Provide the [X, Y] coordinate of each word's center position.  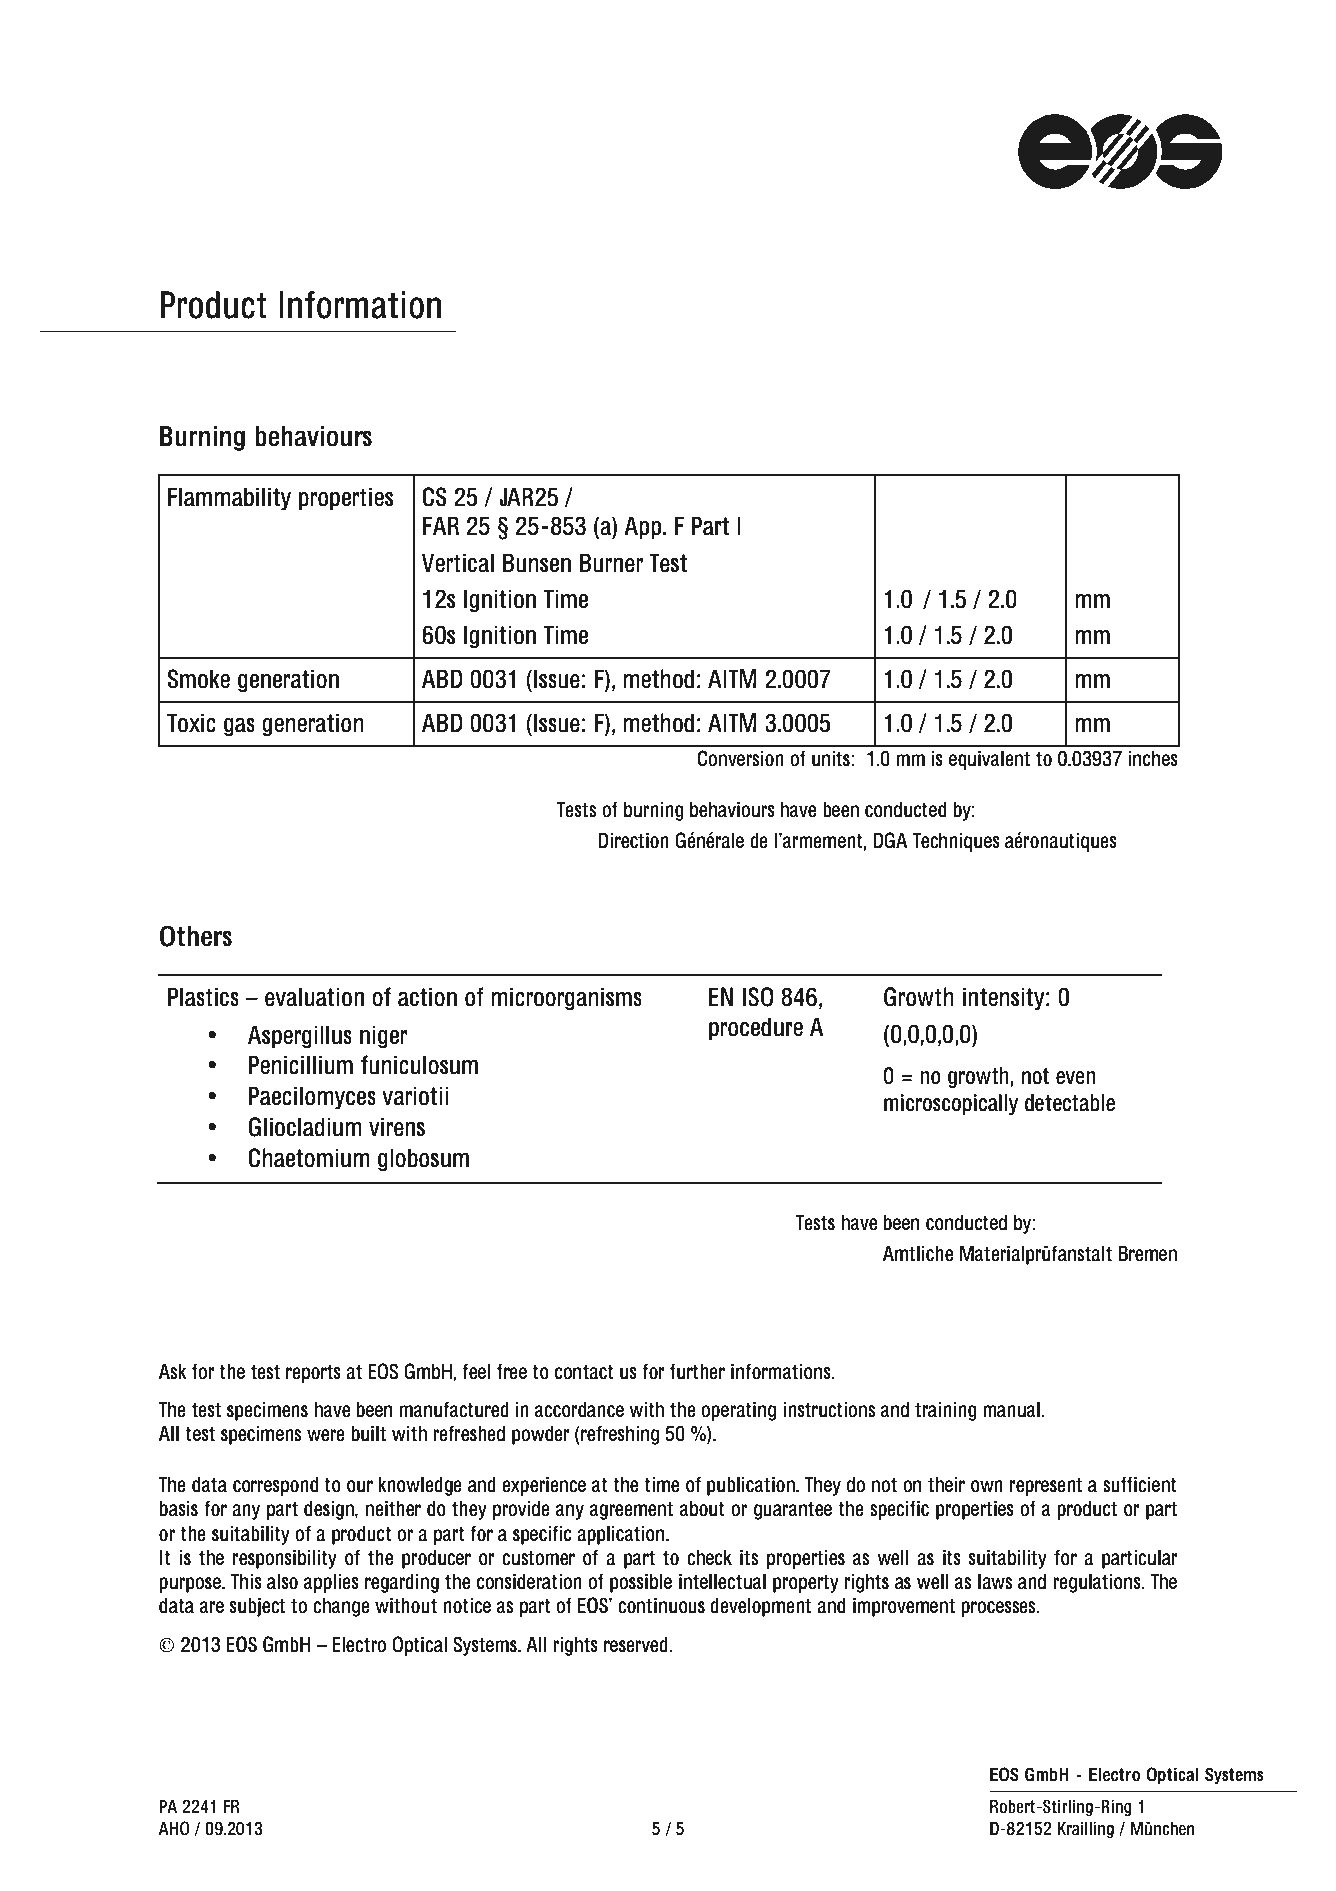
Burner [611, 563]
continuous [661, 1606]
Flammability [229, 499]
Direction [633, 841]
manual [1011, 1410]
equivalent [989, 760]
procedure [756, 1029]
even [1076, 1078]
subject [257, 1607]
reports [313, 1373]
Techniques [956, 842]
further [697, 1371]
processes [999, 1609]
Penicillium [301, 1065]
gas [239, 727]
